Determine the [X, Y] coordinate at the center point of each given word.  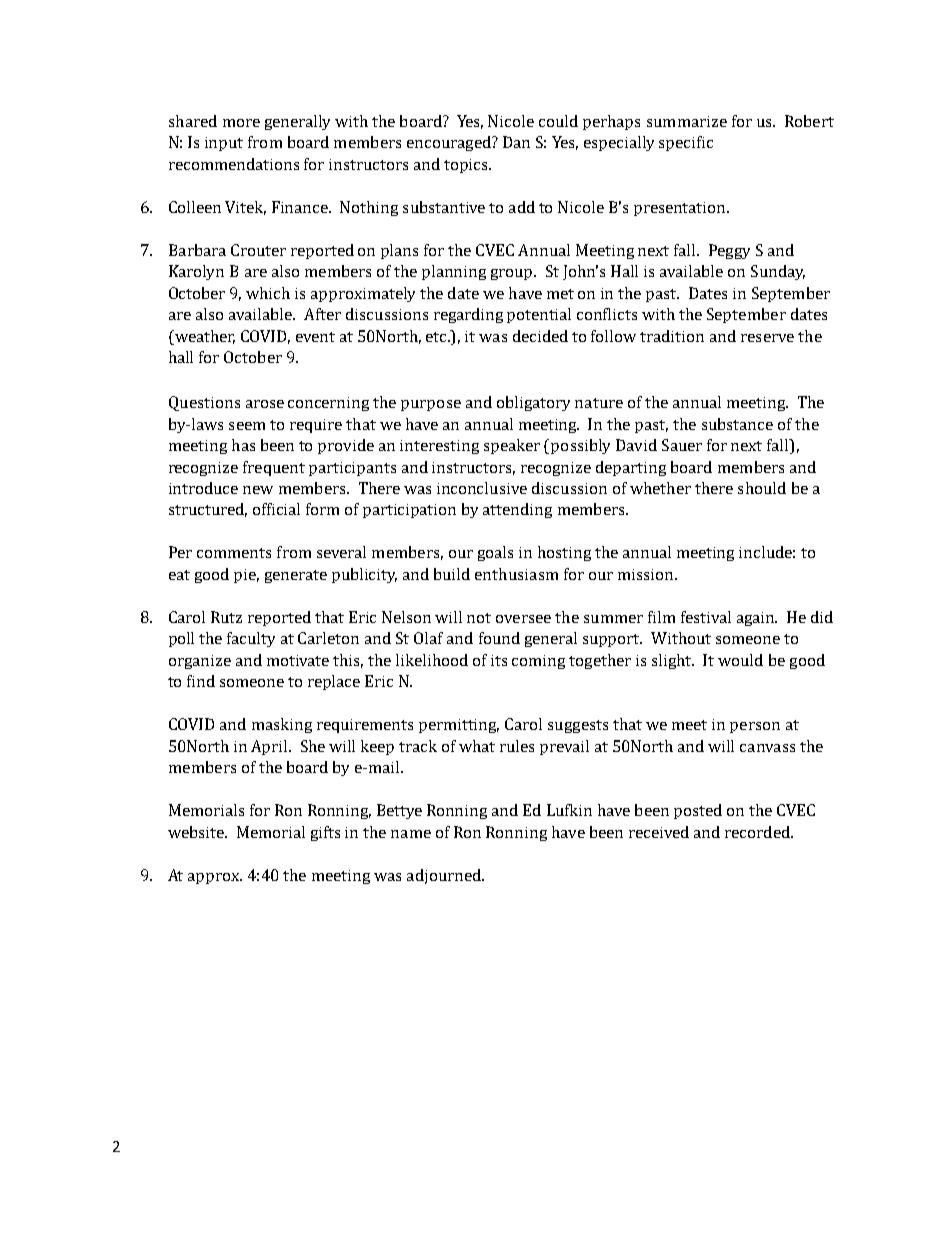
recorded [758, 832]
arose [265, 404]
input [224, 144]
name [411, 834]
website [197, 832]
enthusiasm [516, 574]
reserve [767, 338]
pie [246, 576]
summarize [687, 121]
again [757, 619]
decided [540, 336]
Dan [516, 142]
